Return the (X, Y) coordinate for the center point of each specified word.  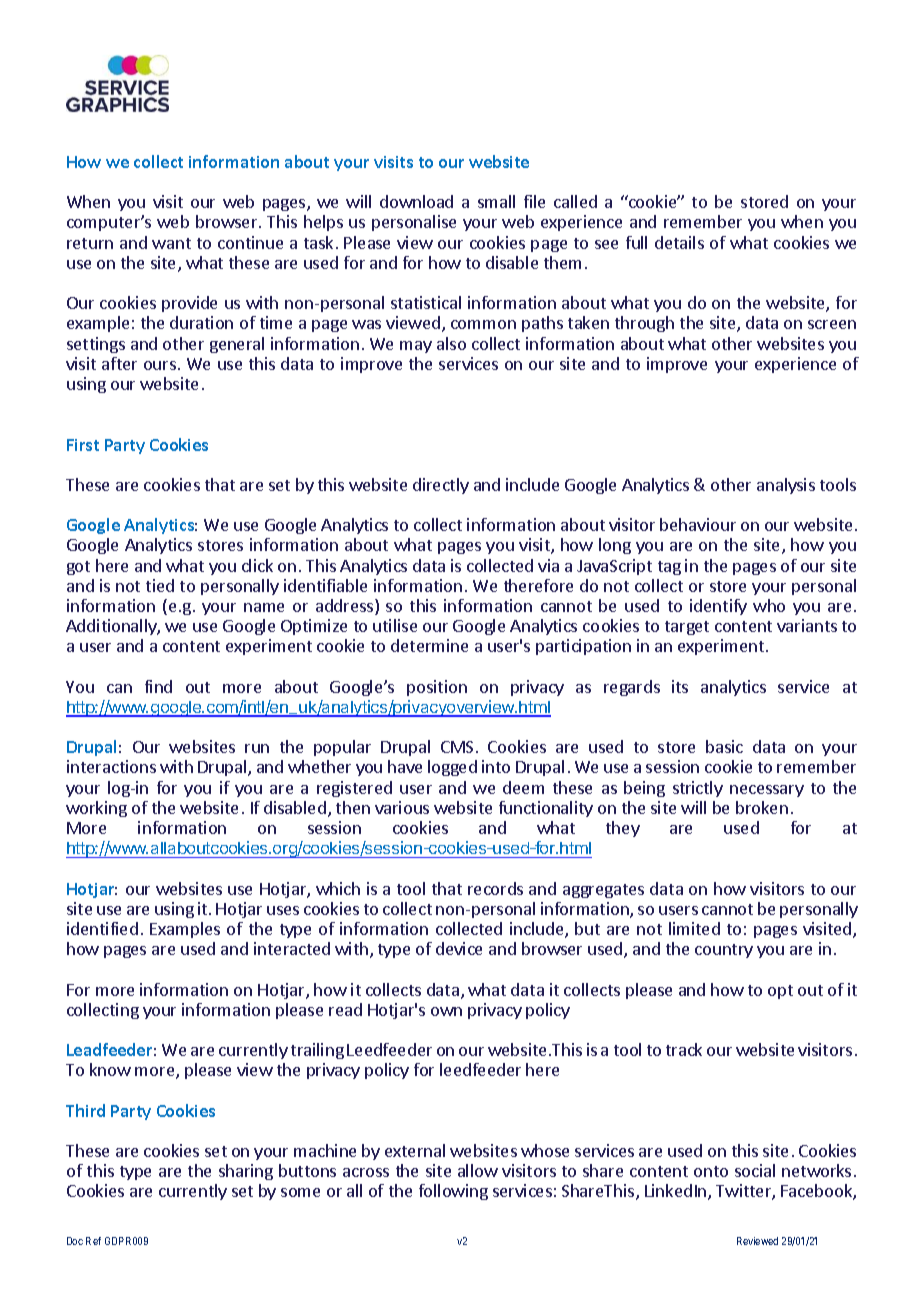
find (158, 686)
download (416, 201)
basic (724, 746)
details (679, 242)
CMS (457, 747)
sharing (246, 1172)
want (171, 243)
